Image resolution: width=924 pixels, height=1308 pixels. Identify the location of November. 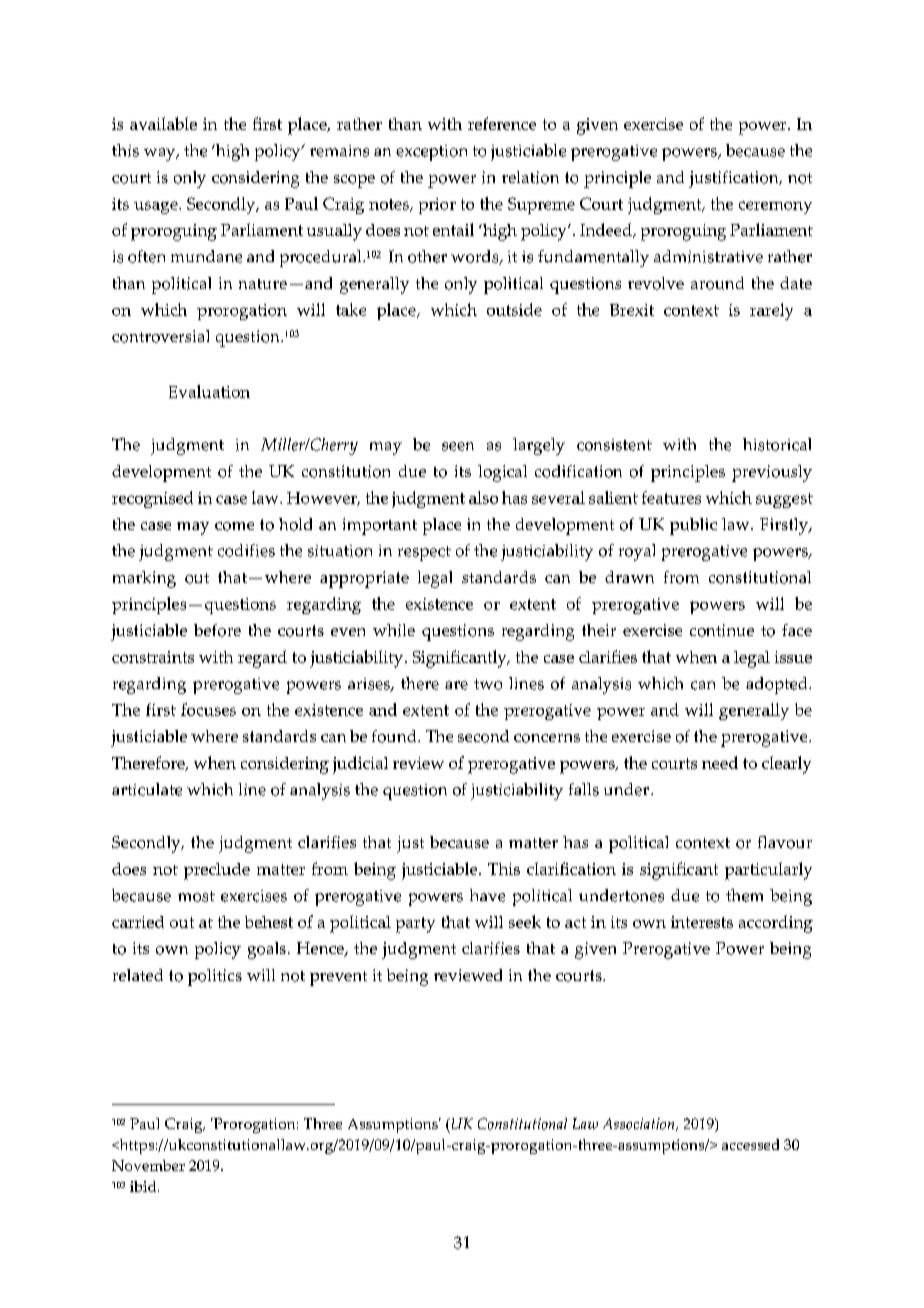
(148, 1165).
